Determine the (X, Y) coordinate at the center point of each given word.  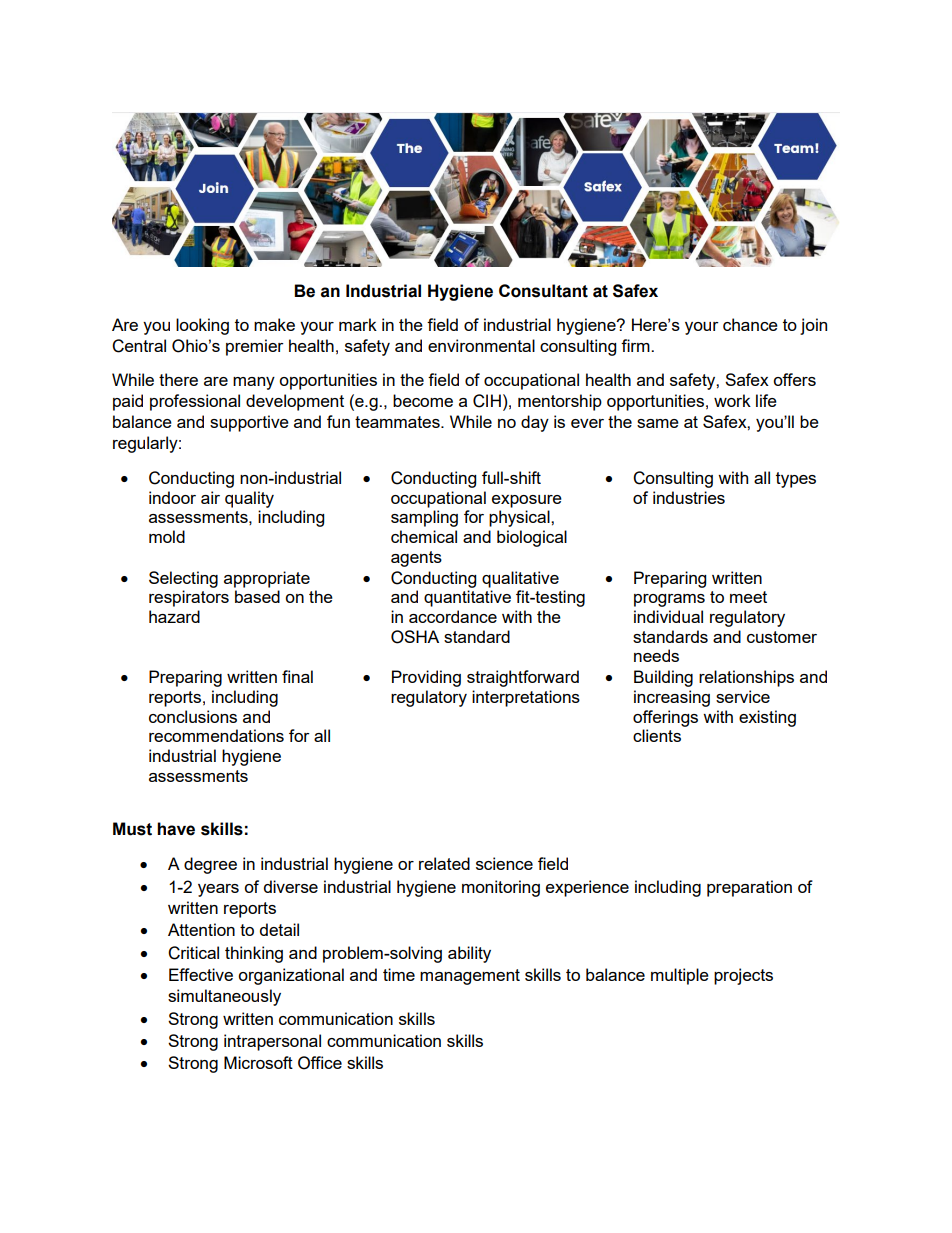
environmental (481, 345)
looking (202, 326)
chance (750, 324)
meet (748, 597)
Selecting (183, 579)
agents (416, 559)
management (470, 977)
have (176, 829)
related (444, 863)
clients (657, 735)
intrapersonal (272, 1042)
